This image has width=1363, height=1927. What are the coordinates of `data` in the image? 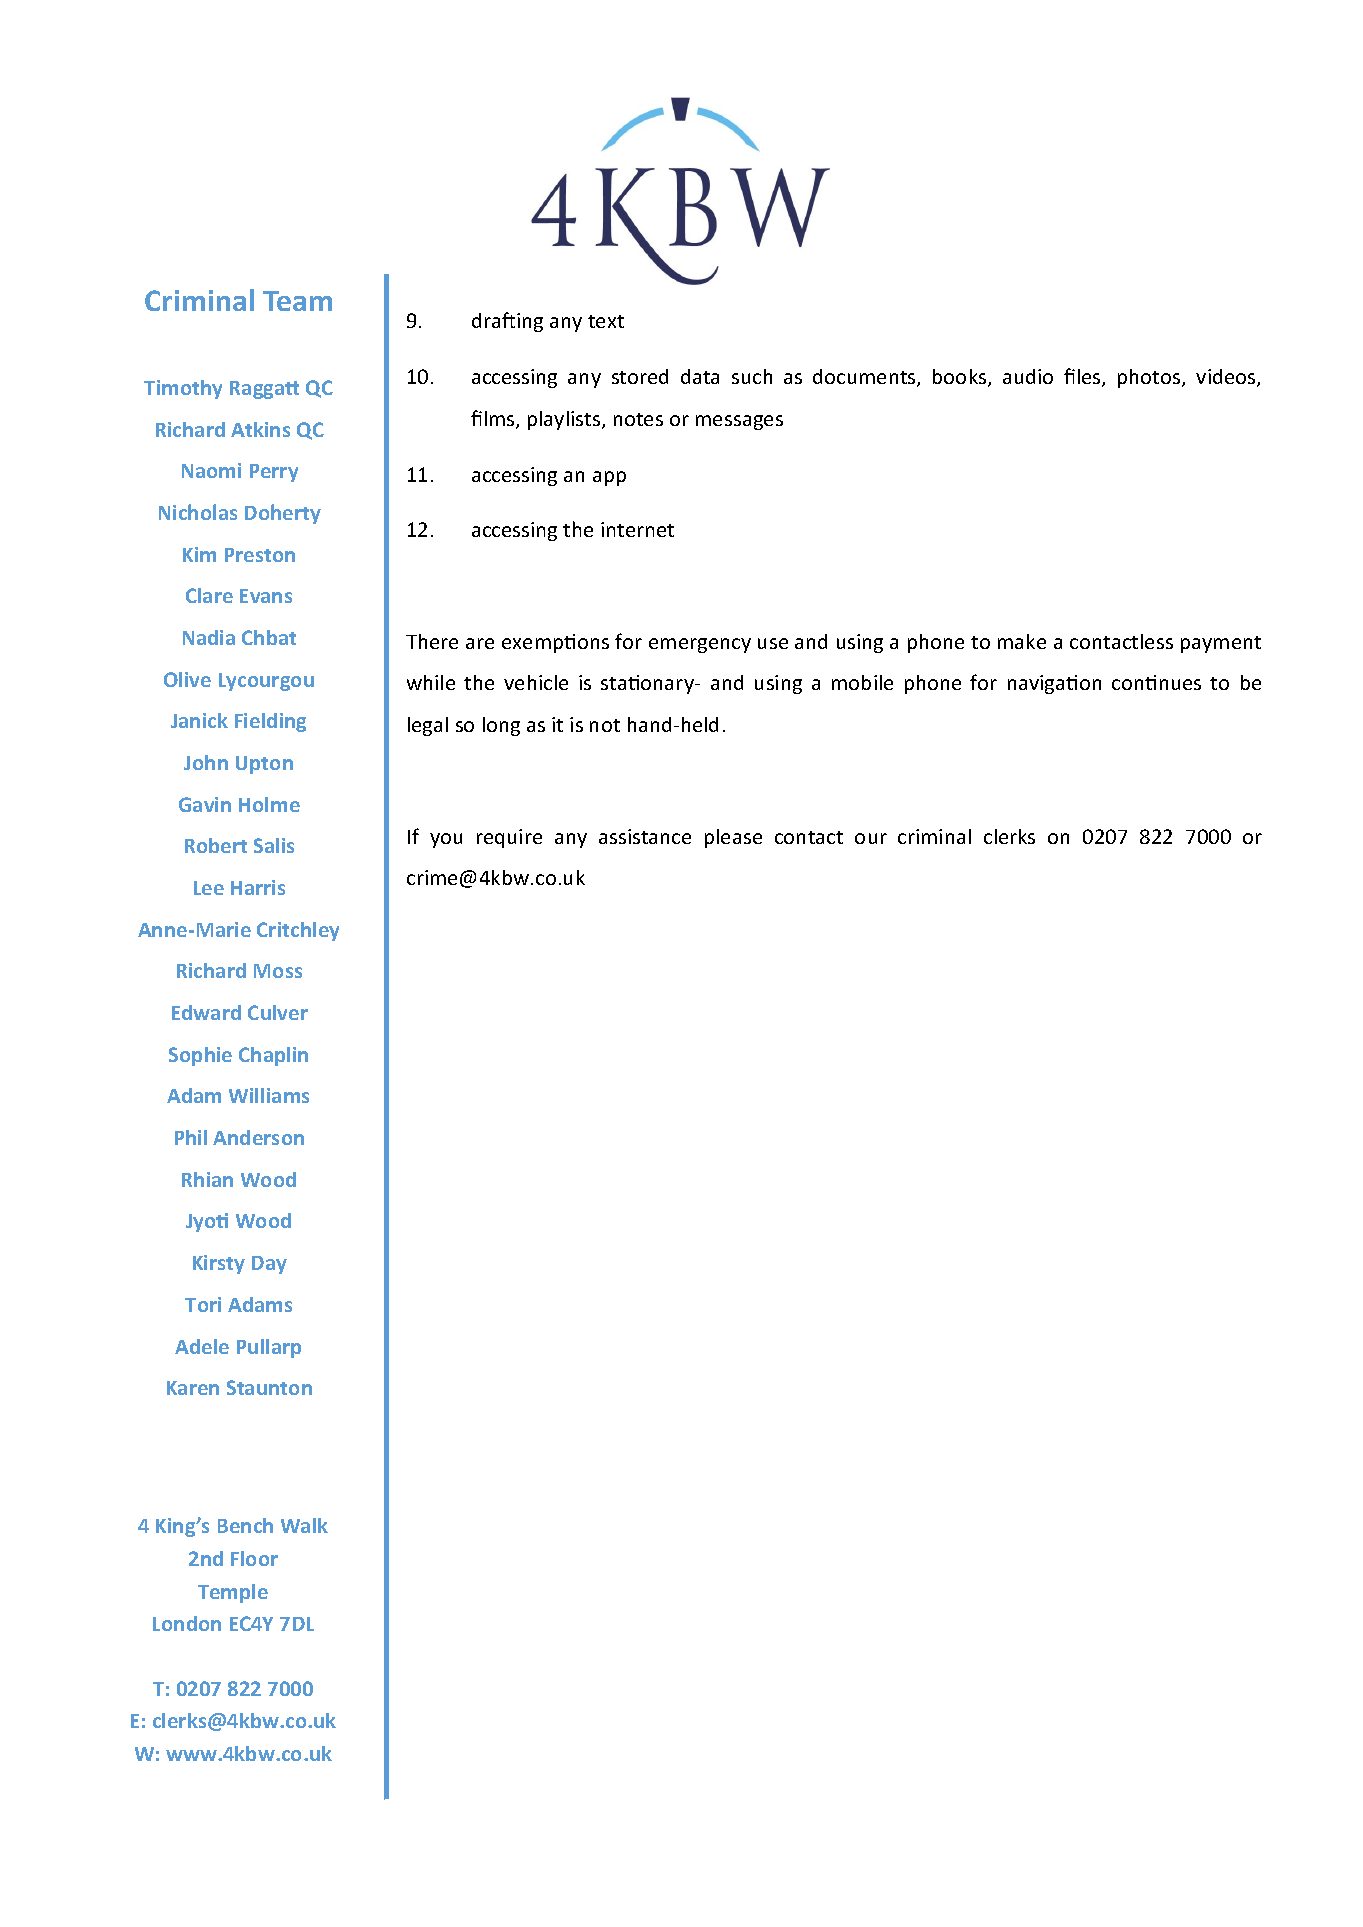 It's located at (700, 376).
